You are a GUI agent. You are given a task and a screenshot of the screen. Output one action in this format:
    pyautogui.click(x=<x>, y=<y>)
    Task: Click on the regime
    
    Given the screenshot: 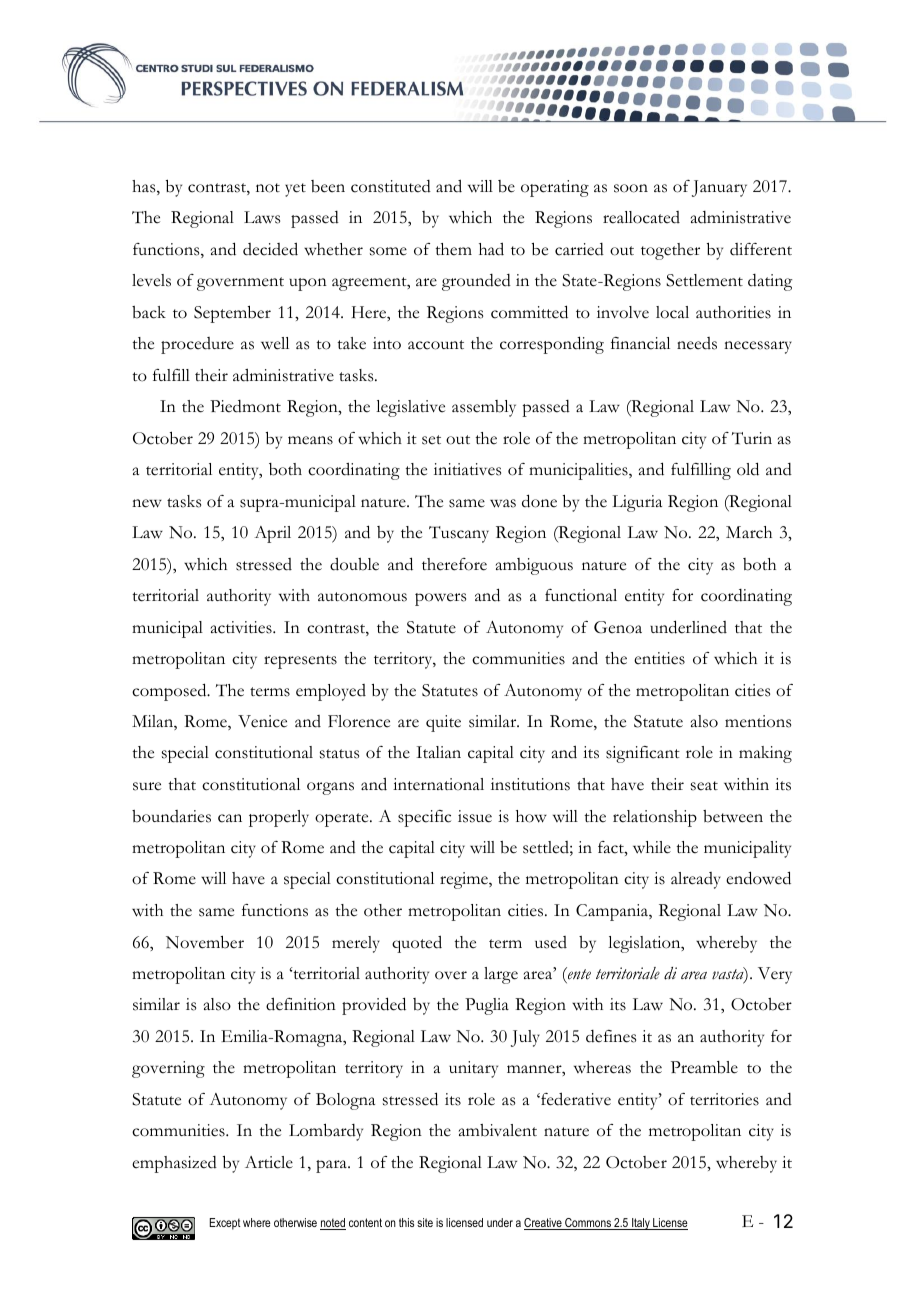 What is the action you would take?
    pyautogui.click(x=465, y=880)
